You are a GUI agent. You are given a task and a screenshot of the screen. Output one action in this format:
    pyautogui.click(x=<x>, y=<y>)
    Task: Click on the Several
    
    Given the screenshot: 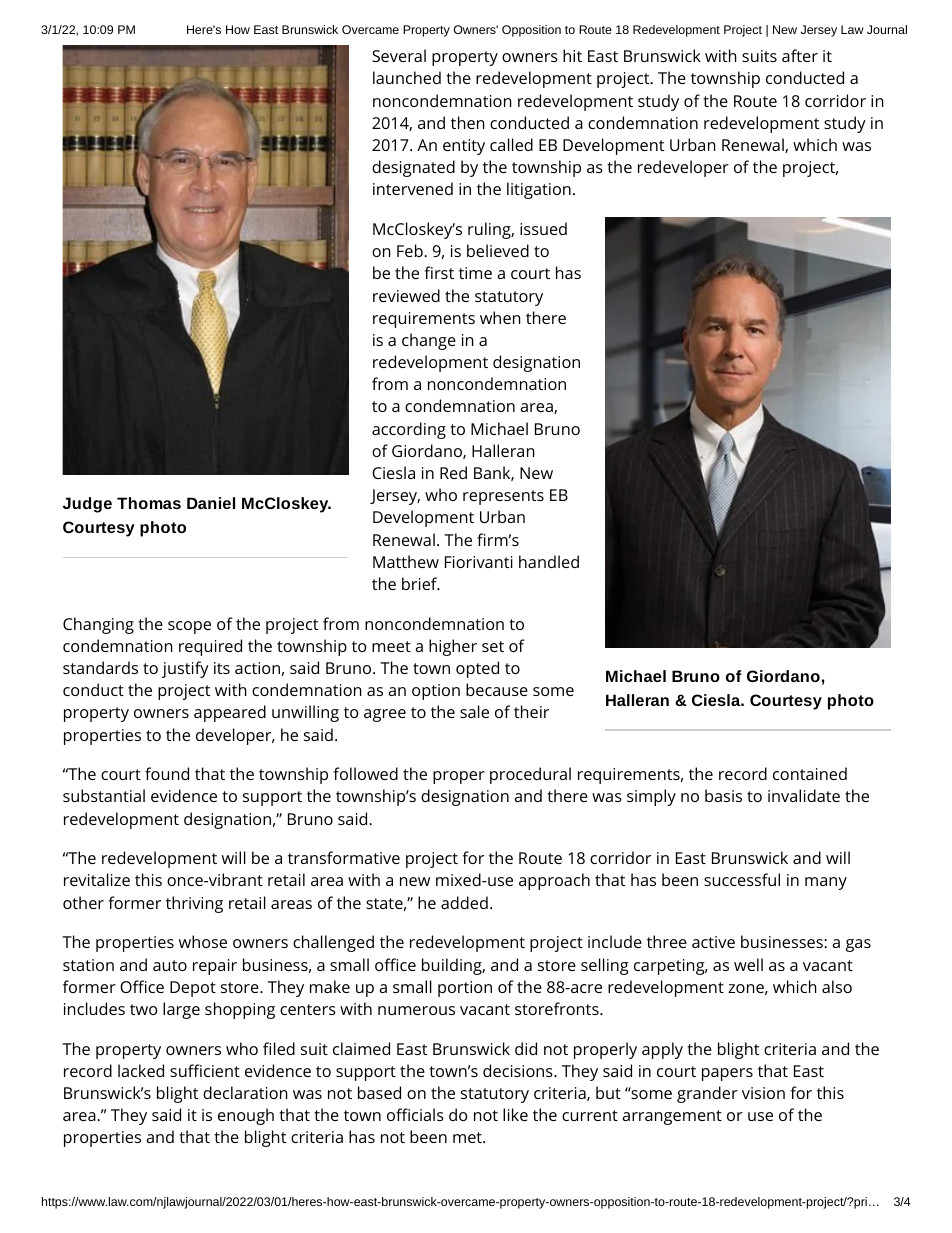 What is the action you would take?
    pyautogui.click(x=399, y=55)
